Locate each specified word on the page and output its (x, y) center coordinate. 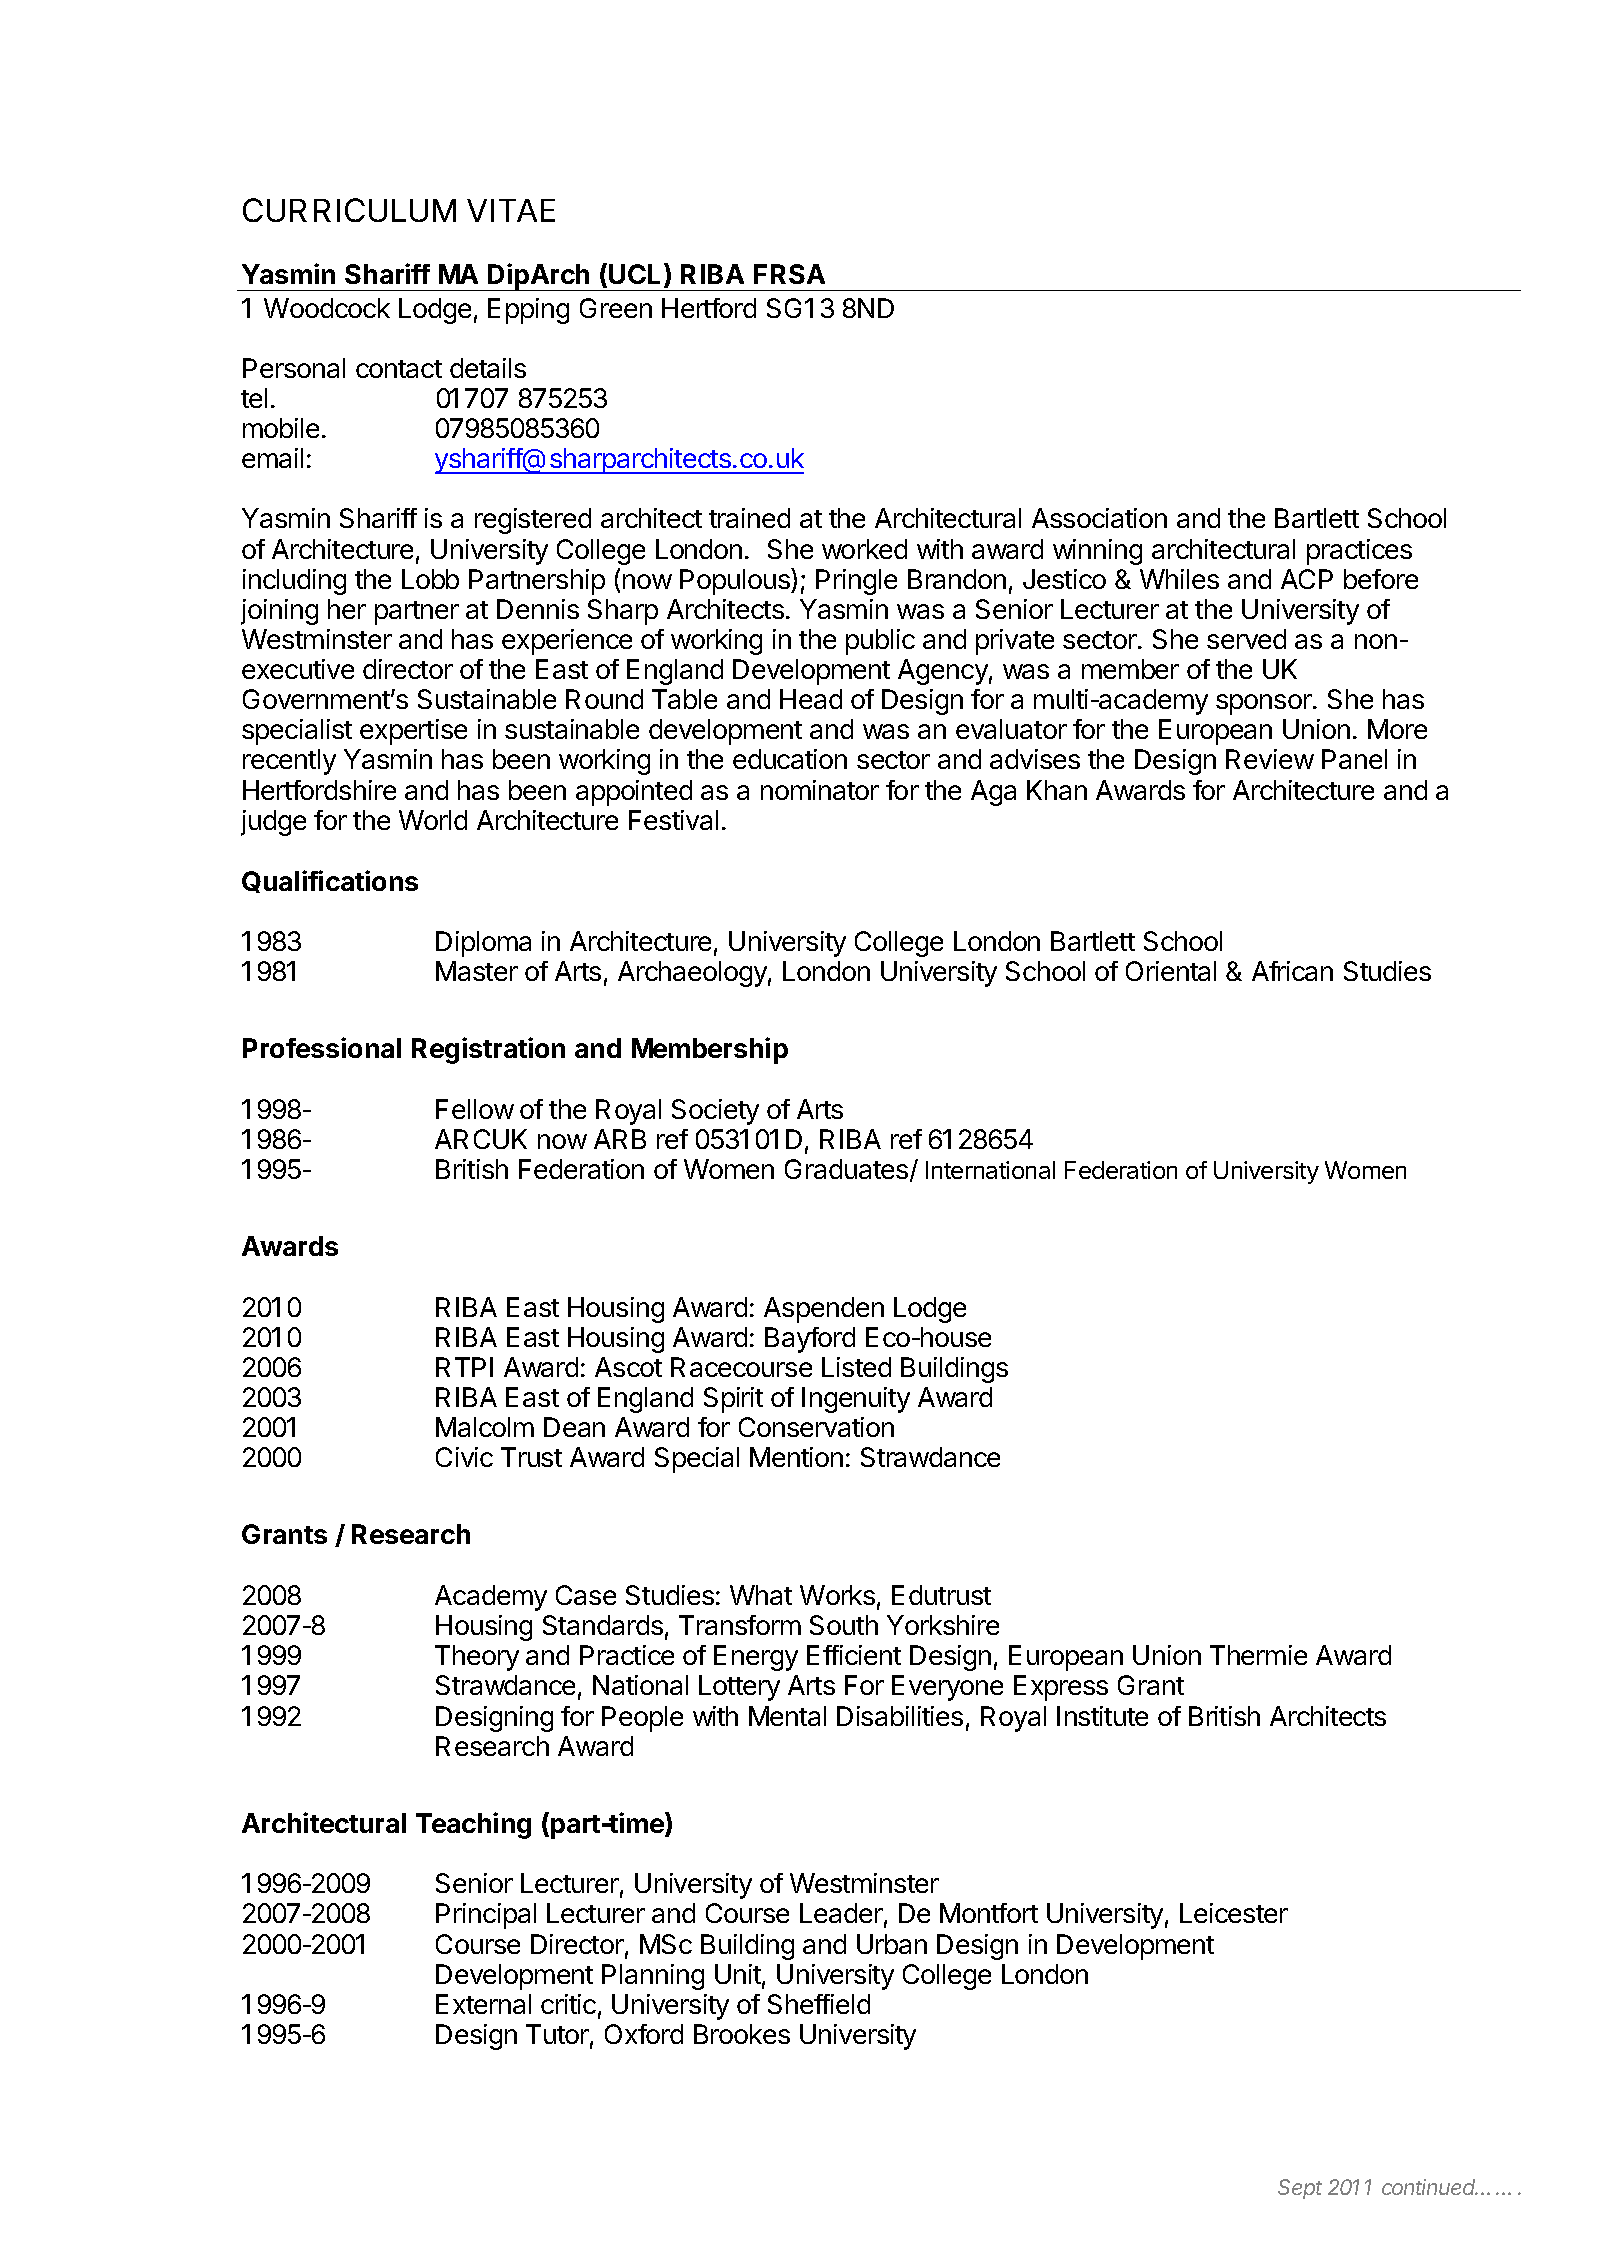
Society (715, 1112)
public (880, 642)
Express (1061, 1688)
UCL (637, 275)
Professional (322, 1047)
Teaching (473, 1825)
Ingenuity (856, 1400)
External (483, 2004)
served (1246, 639)
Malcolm (485, 1427)
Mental (787, 1716)
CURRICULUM (349, 210)
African (1292, 971)
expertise (413, 732)
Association (1099, 518)
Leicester (1234, 1913)
